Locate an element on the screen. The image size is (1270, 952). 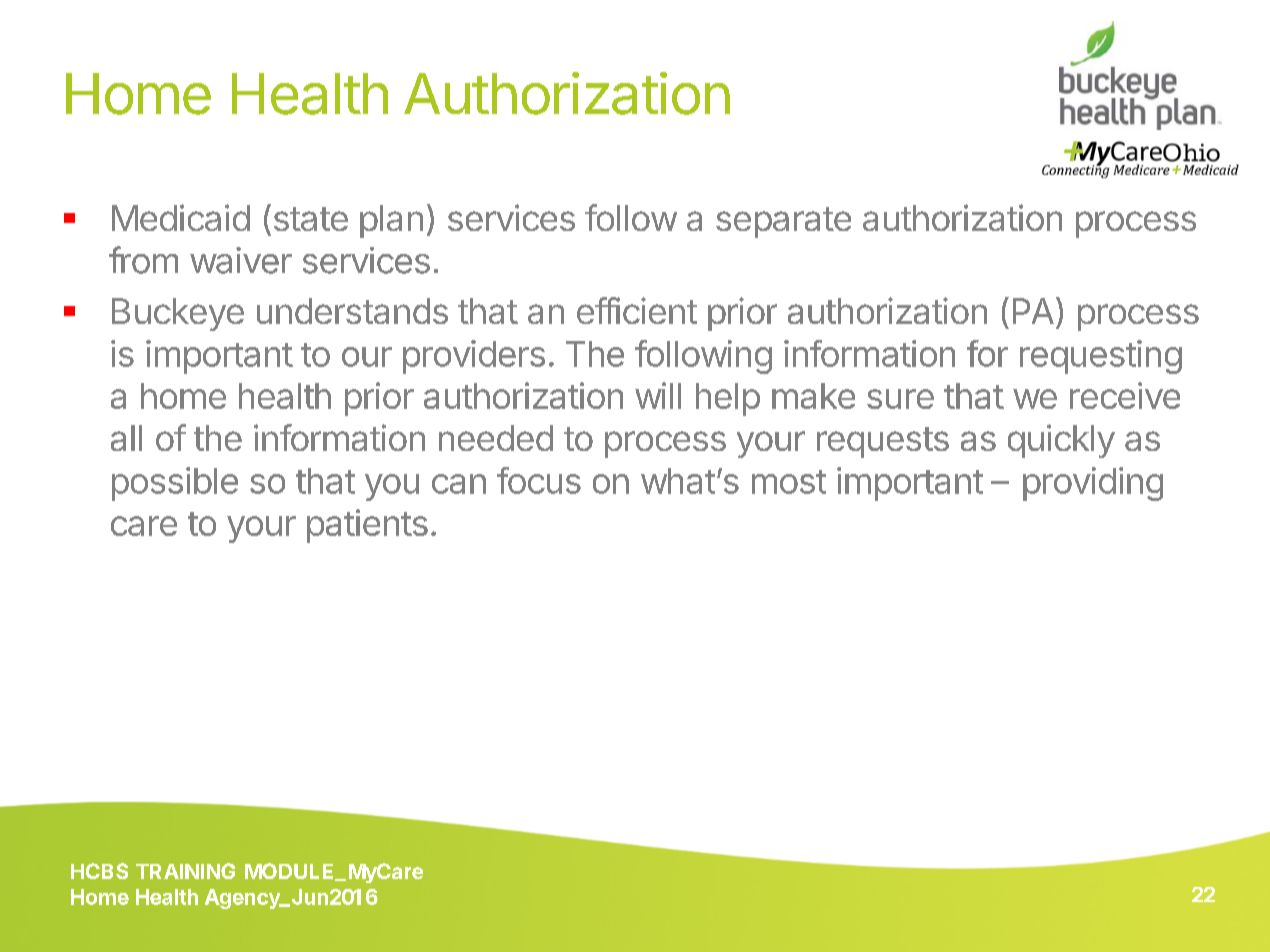
patients is located at coordinates (367, 526).
